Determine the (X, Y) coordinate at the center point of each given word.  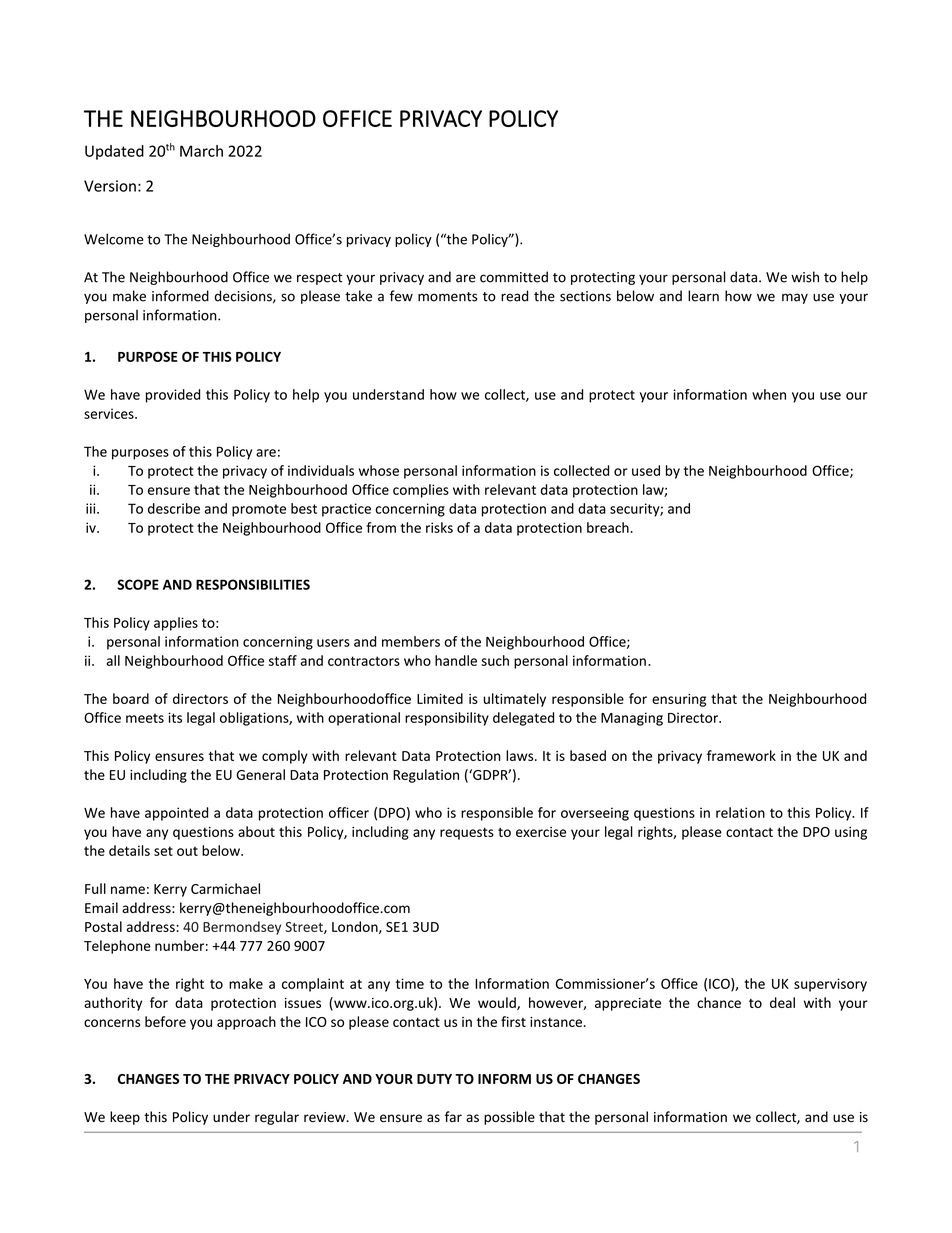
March (201, 151)
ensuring (679, 700)
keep (125, 1118)
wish (805, 277)
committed (514, 277)
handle (456, 660)
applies (176, 624)
